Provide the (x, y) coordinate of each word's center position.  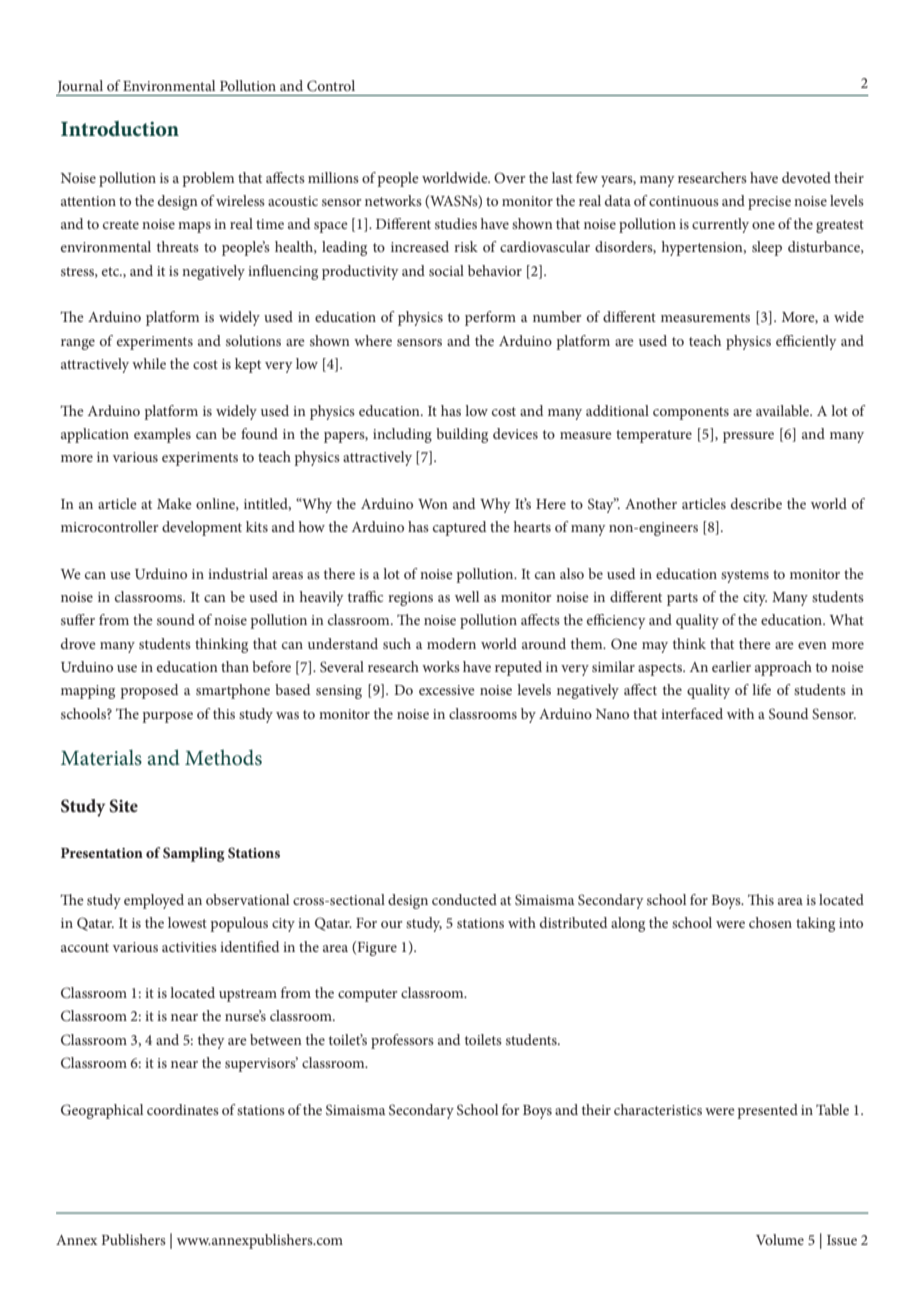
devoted (806, 177)
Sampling (194, 854)
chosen (770, 922)
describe (756, 503)
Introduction (120, 129)
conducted (464, 899)
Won (433, 504)
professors (402, 1041)
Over (510, 177)
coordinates (183, 1109)
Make (174, 503)
